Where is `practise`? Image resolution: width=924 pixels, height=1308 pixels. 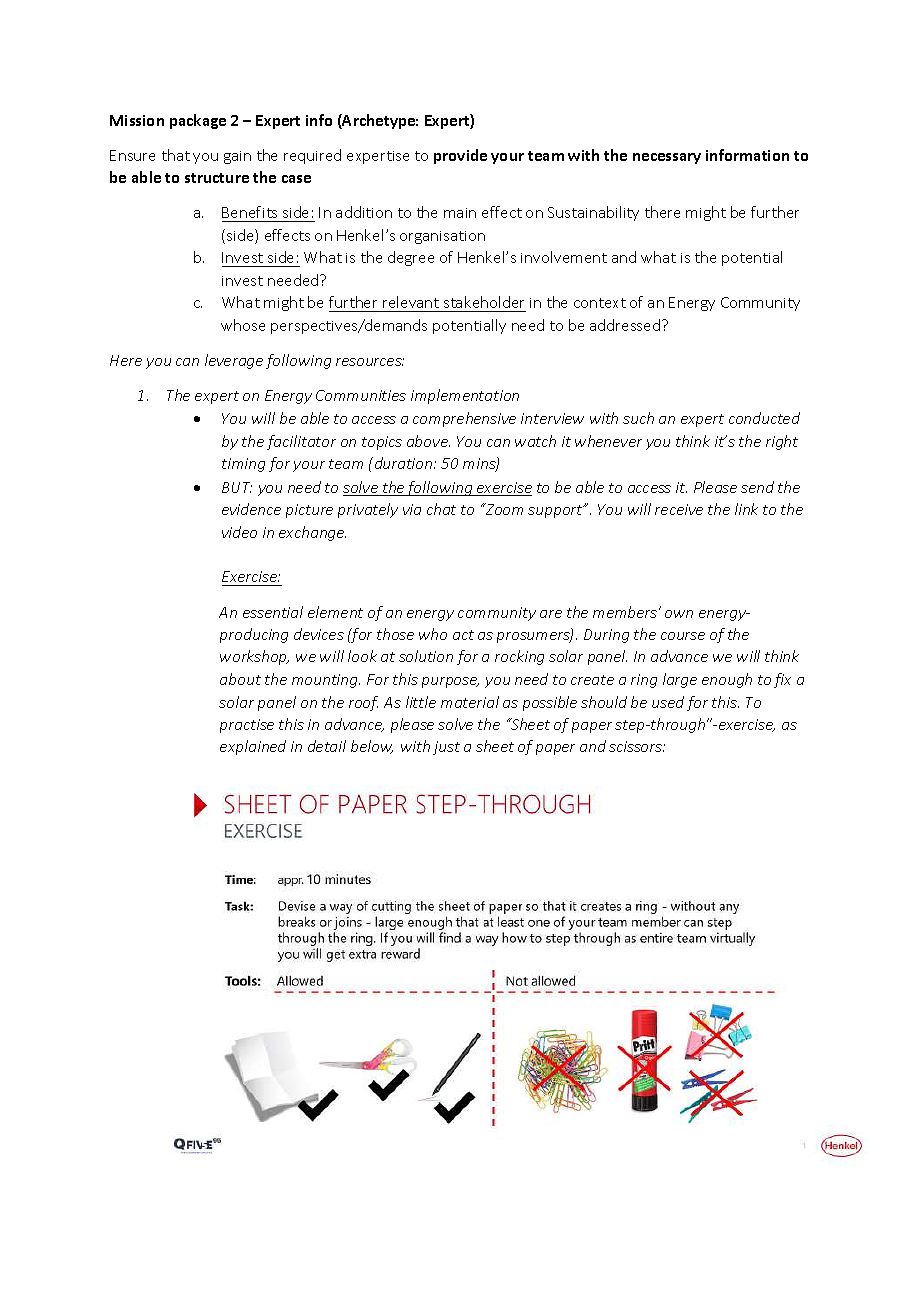
practise is located at coordinates (247, 726).
